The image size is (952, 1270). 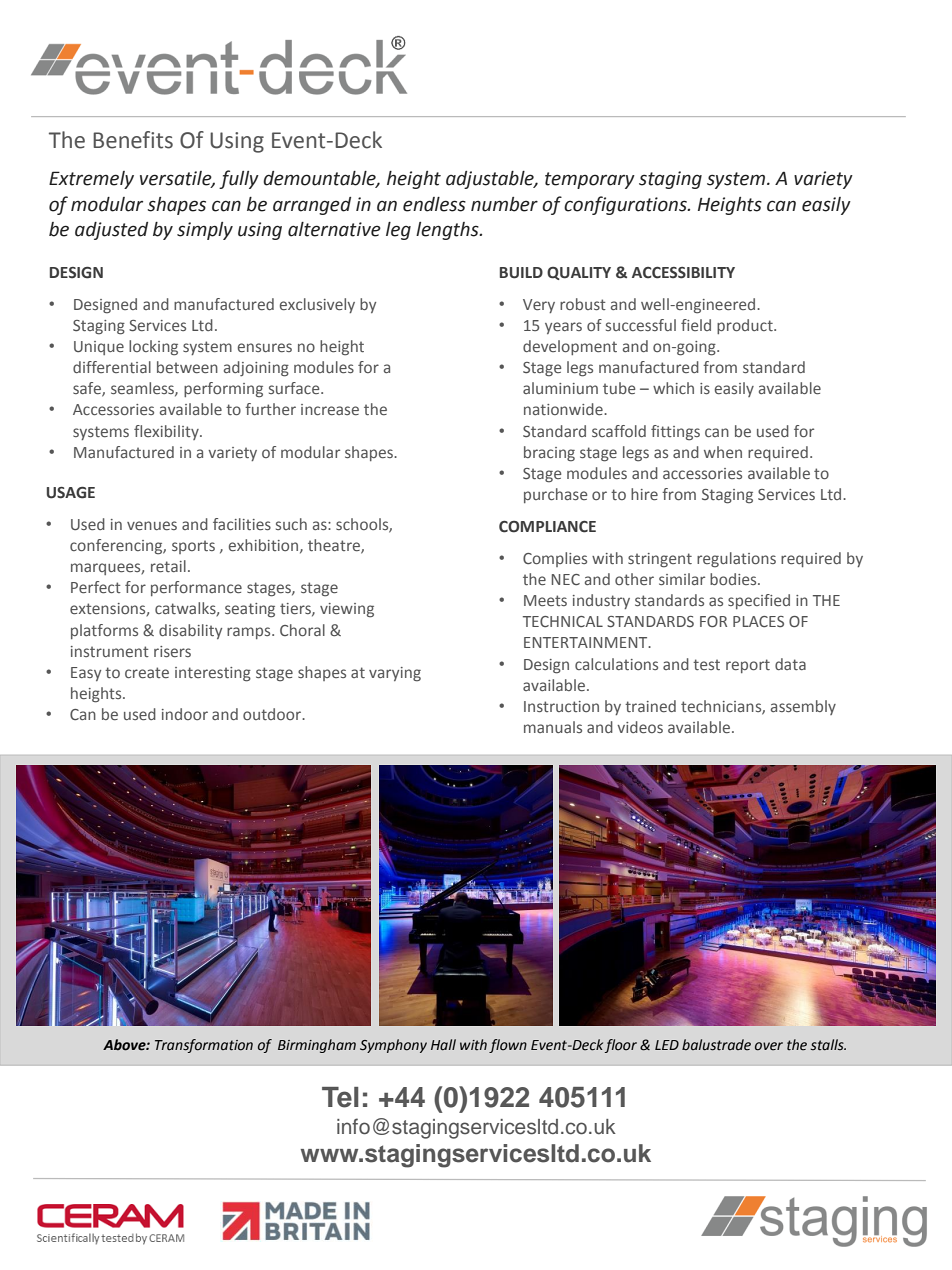 I want to click on videos, so click(x=640, y=727).
